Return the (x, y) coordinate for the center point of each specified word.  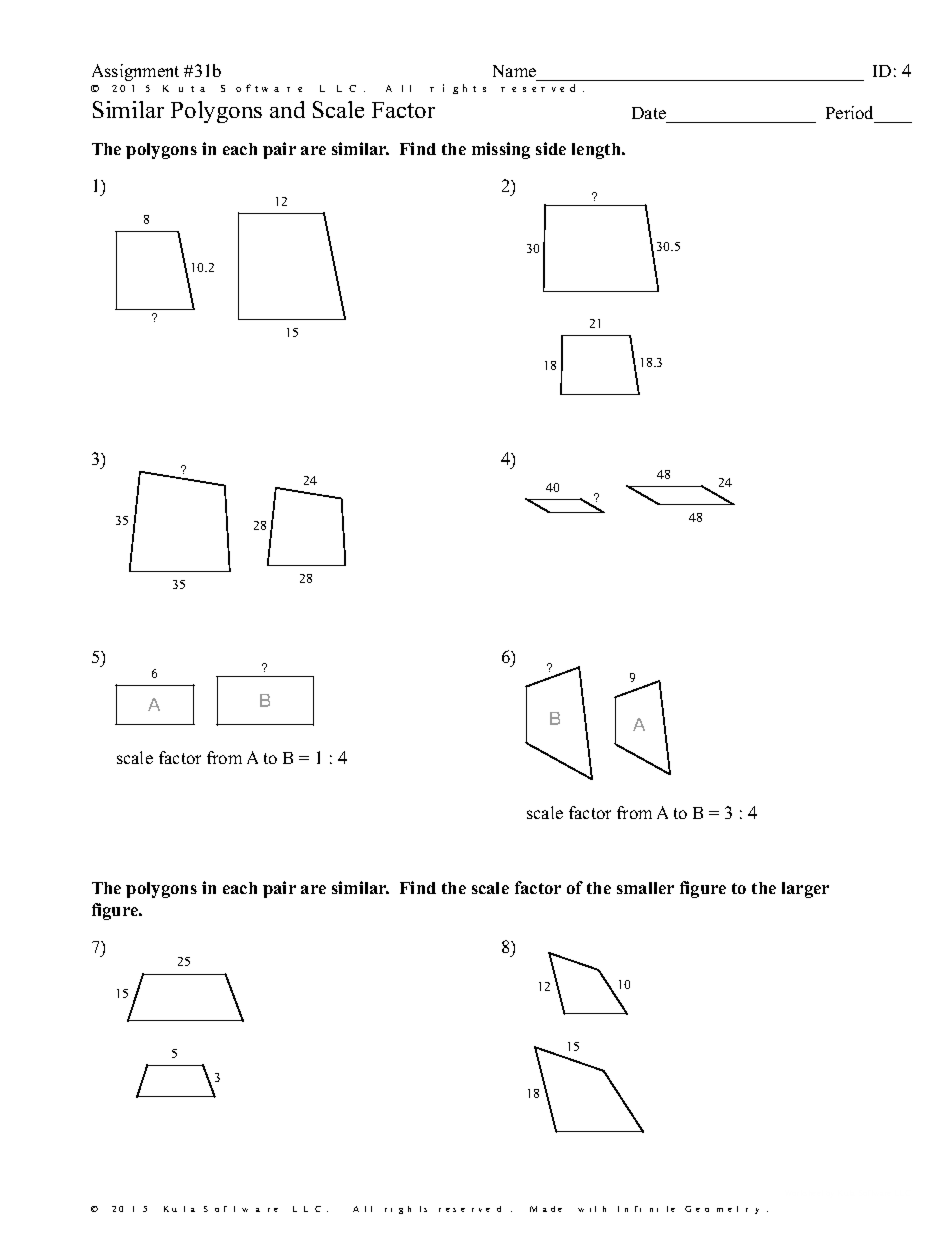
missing (501, 150)
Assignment (135, 72)
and (287, 109)
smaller (645, 888)
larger (805, 890)
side (551, 148)
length (597, 151)
